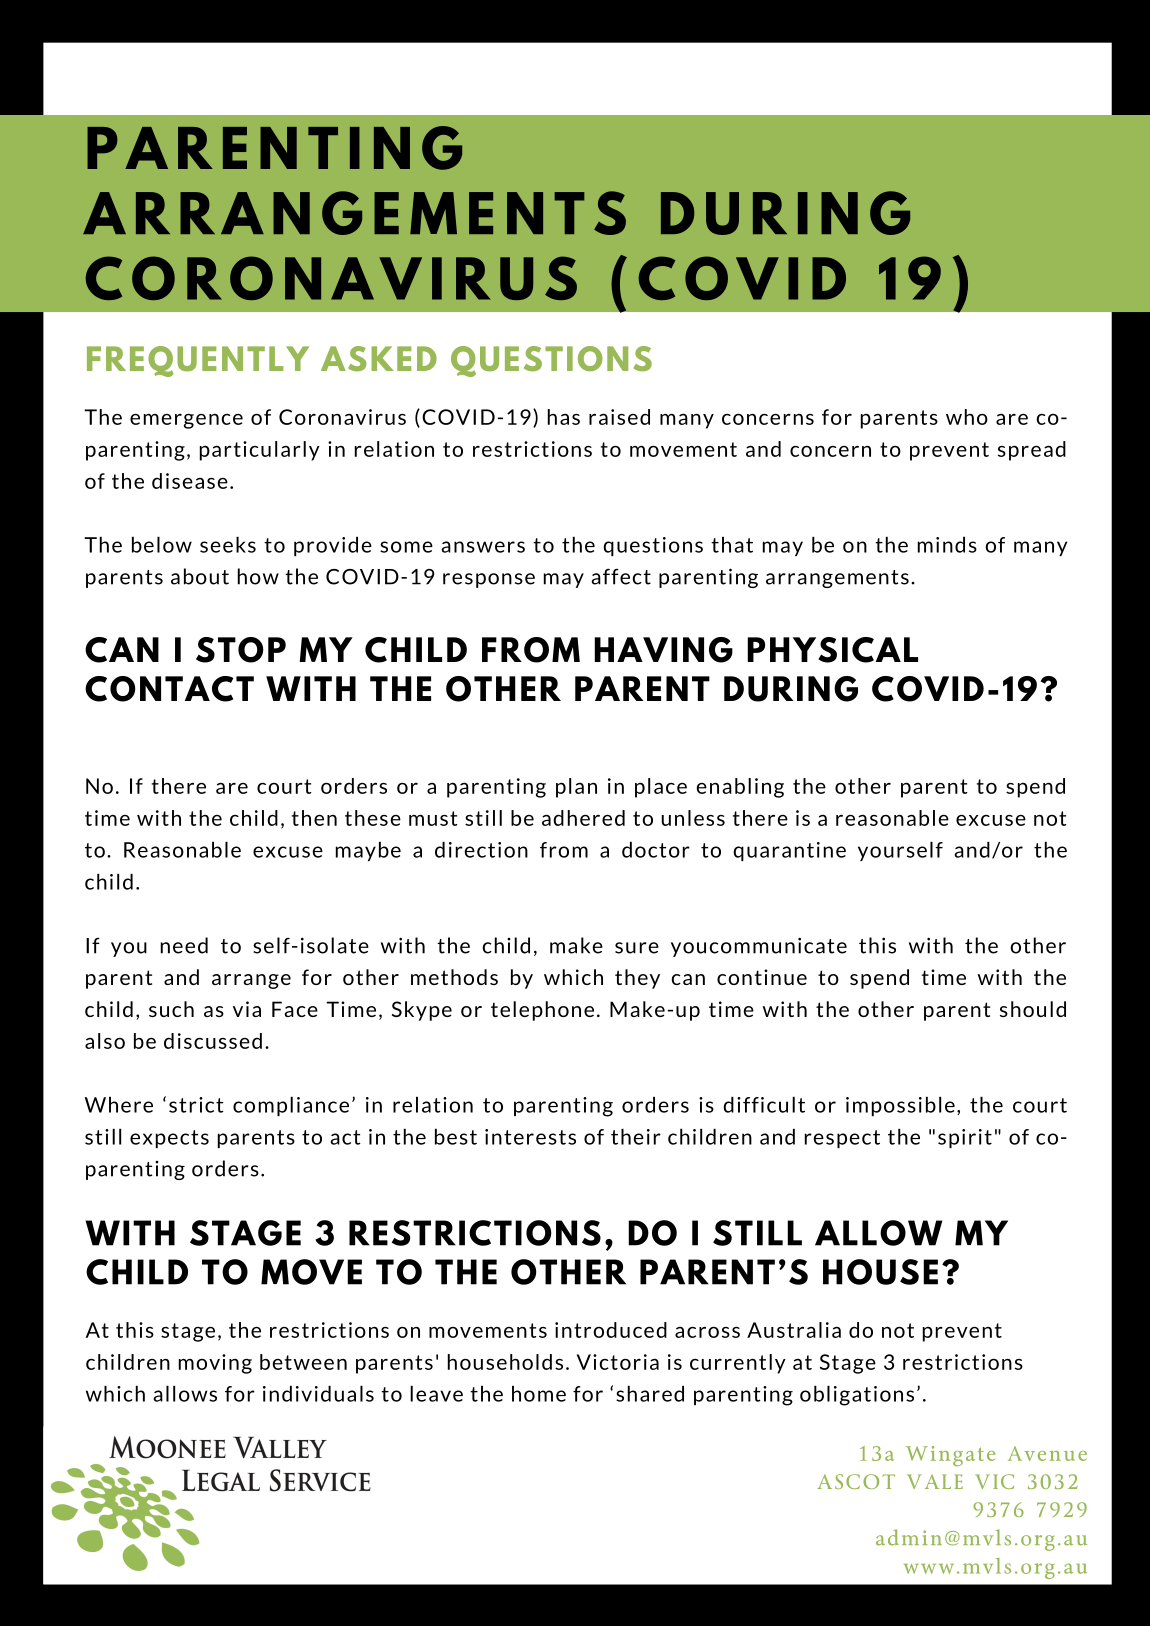  I want to click on home, so click(539, 1394).
